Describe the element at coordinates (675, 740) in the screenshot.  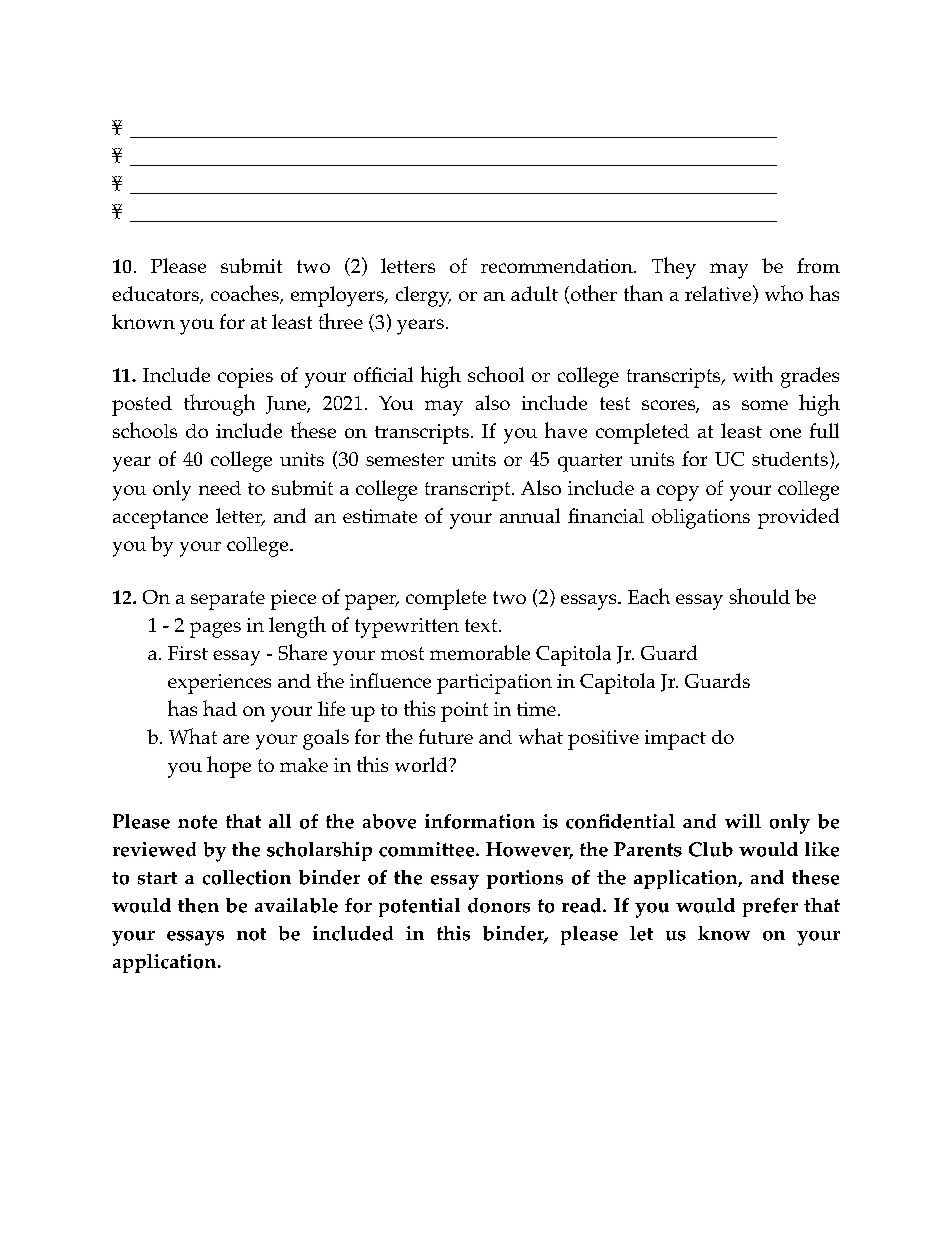
I see `impact` at that location.
